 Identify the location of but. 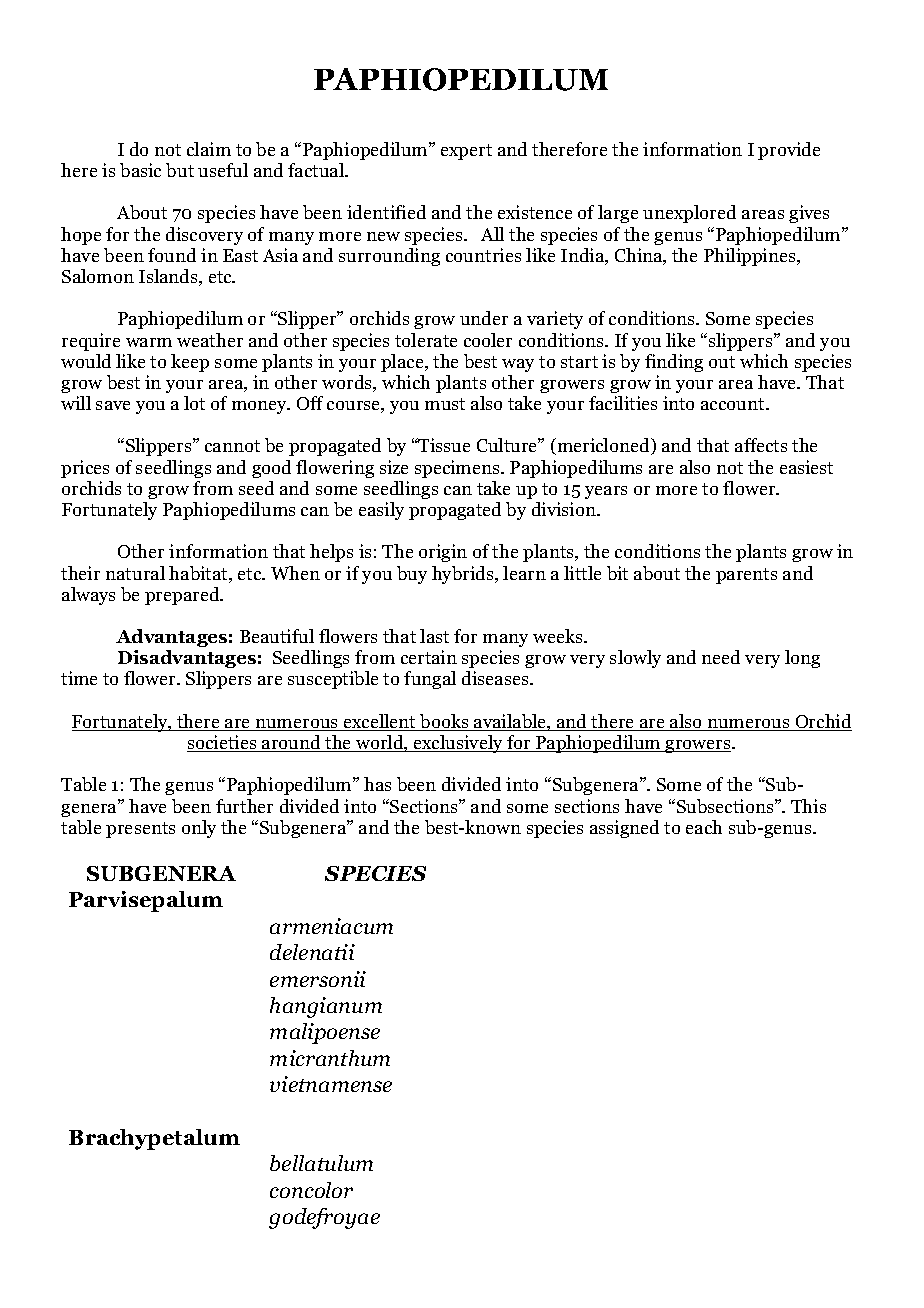
(180, 170).
